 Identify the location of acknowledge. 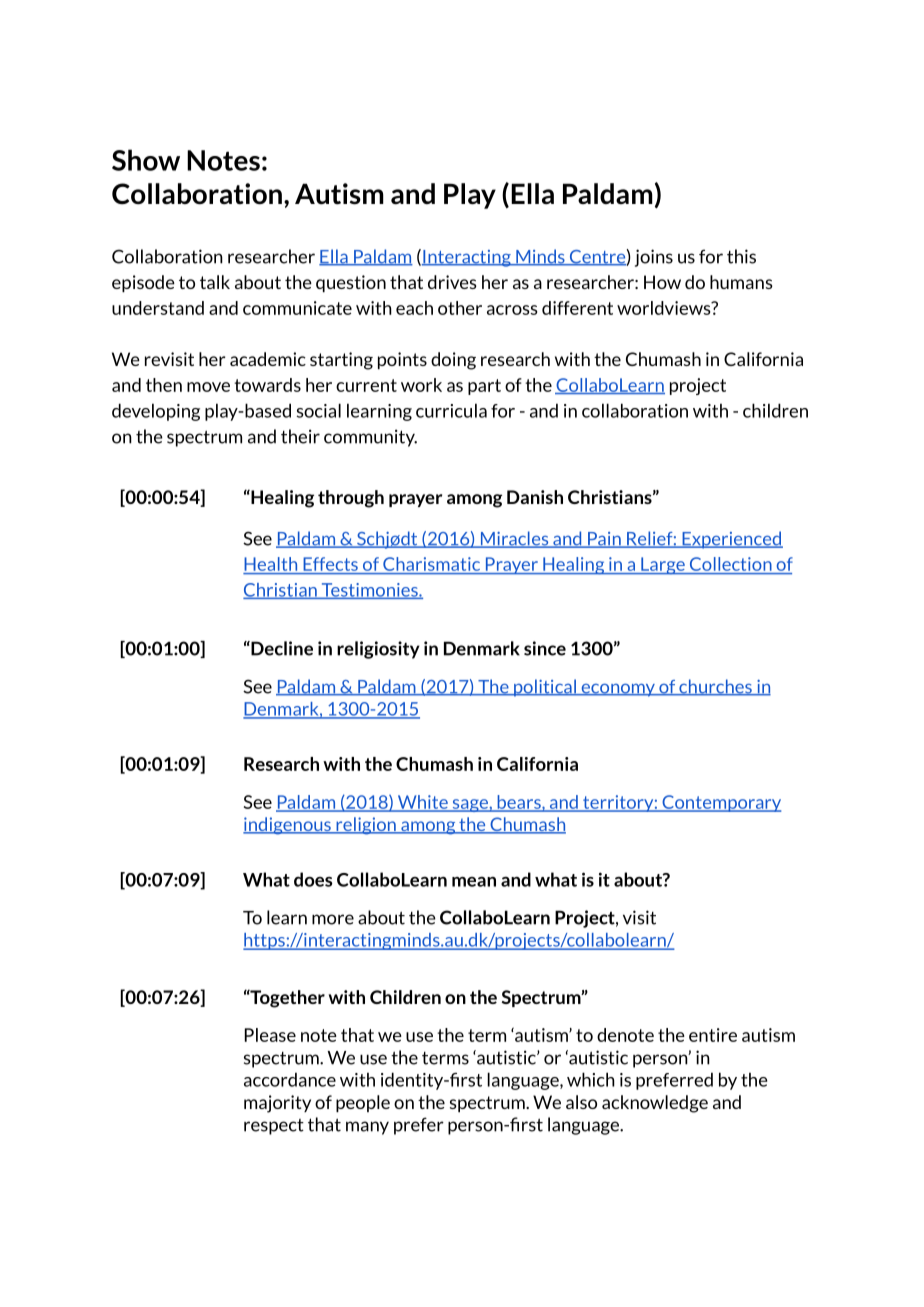
(655, 1104).
